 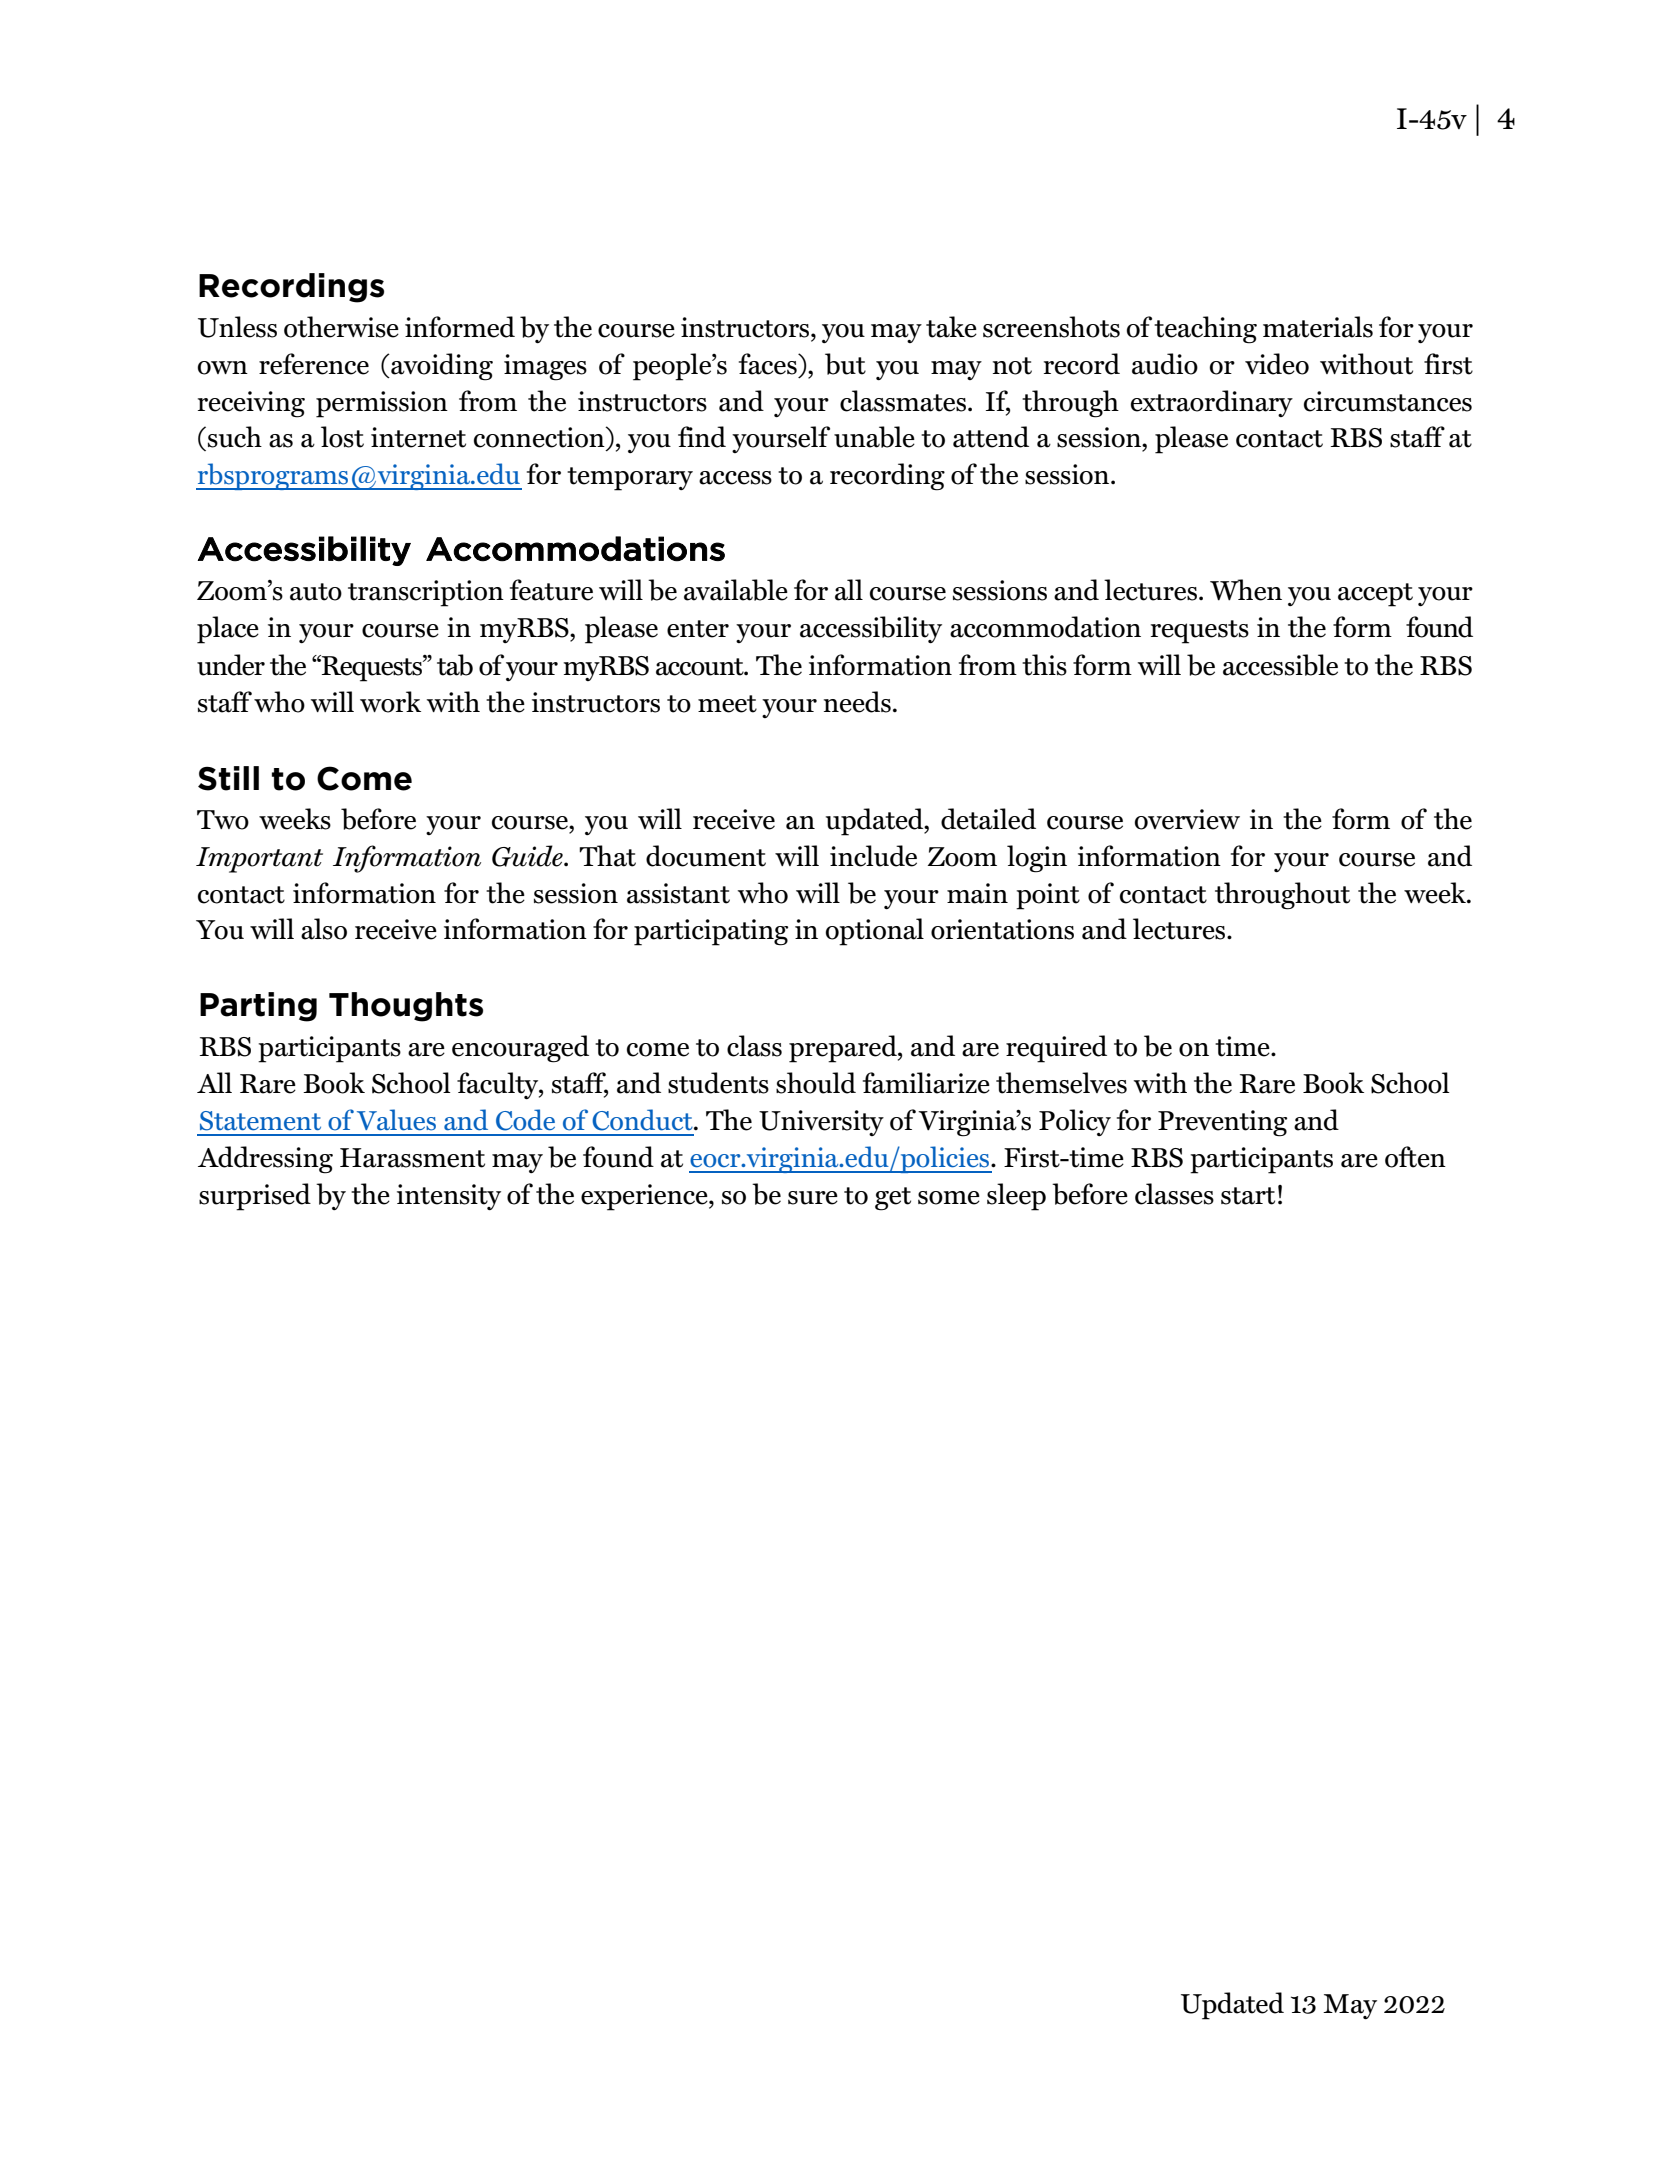 What do you see at coordinates (813, 1198) in the screenshot?
I see `sure` at bounding box center [813, 1198].
